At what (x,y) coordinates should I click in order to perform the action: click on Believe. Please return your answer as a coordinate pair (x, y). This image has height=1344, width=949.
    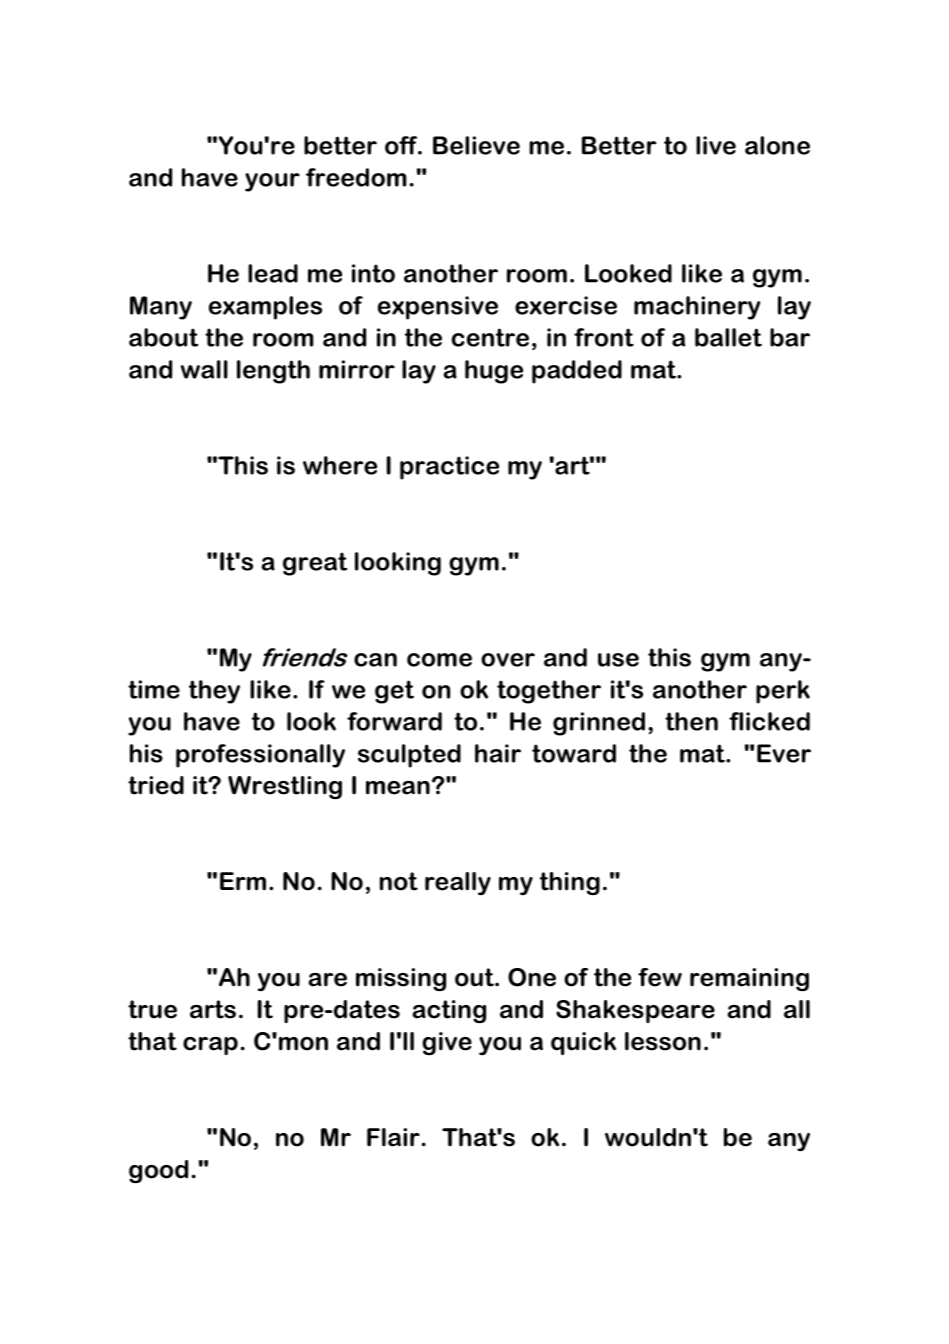
    Looking at the image, I should click on (476, 145).
